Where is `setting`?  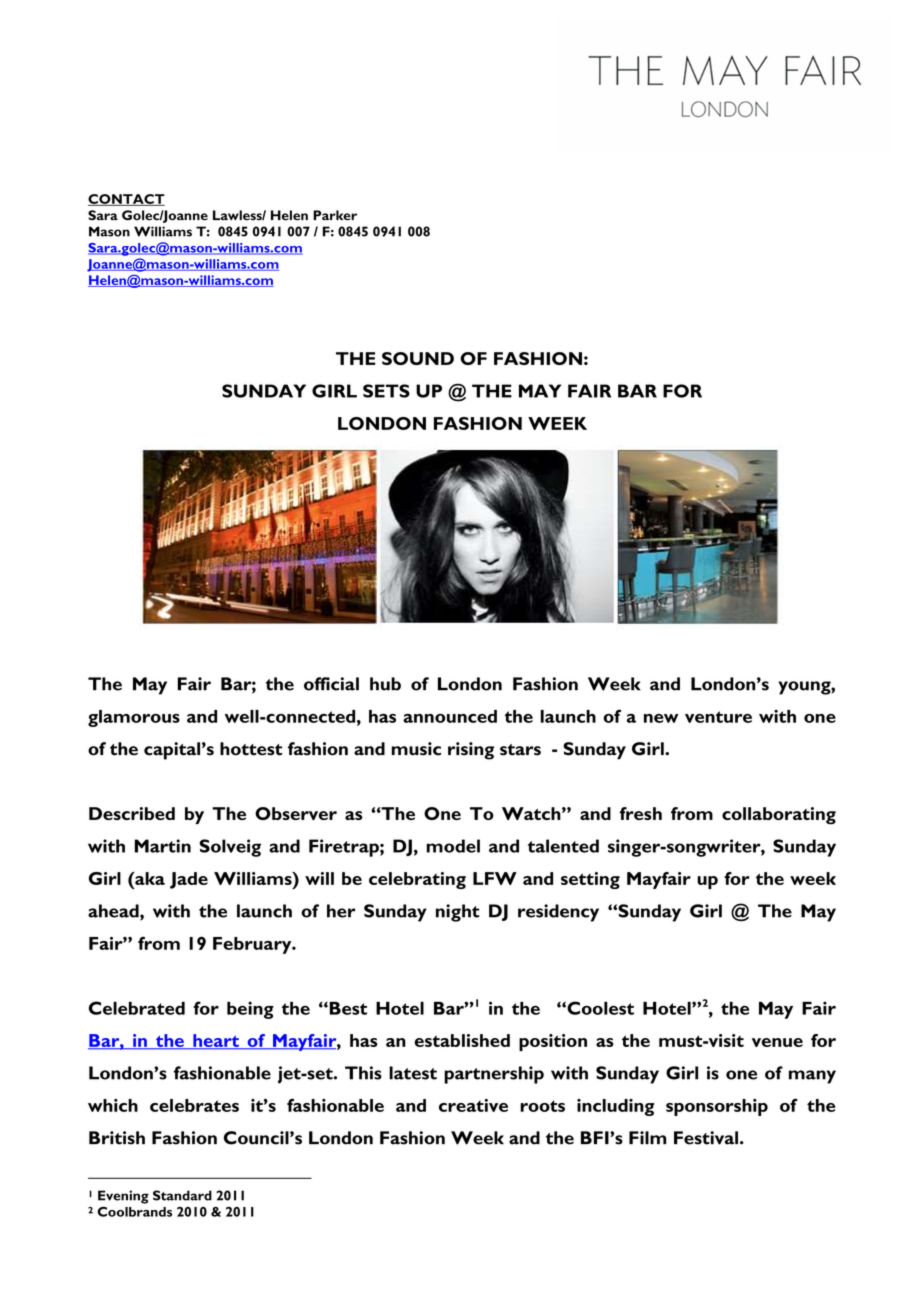
setting is located at coordinates (590, 880).
